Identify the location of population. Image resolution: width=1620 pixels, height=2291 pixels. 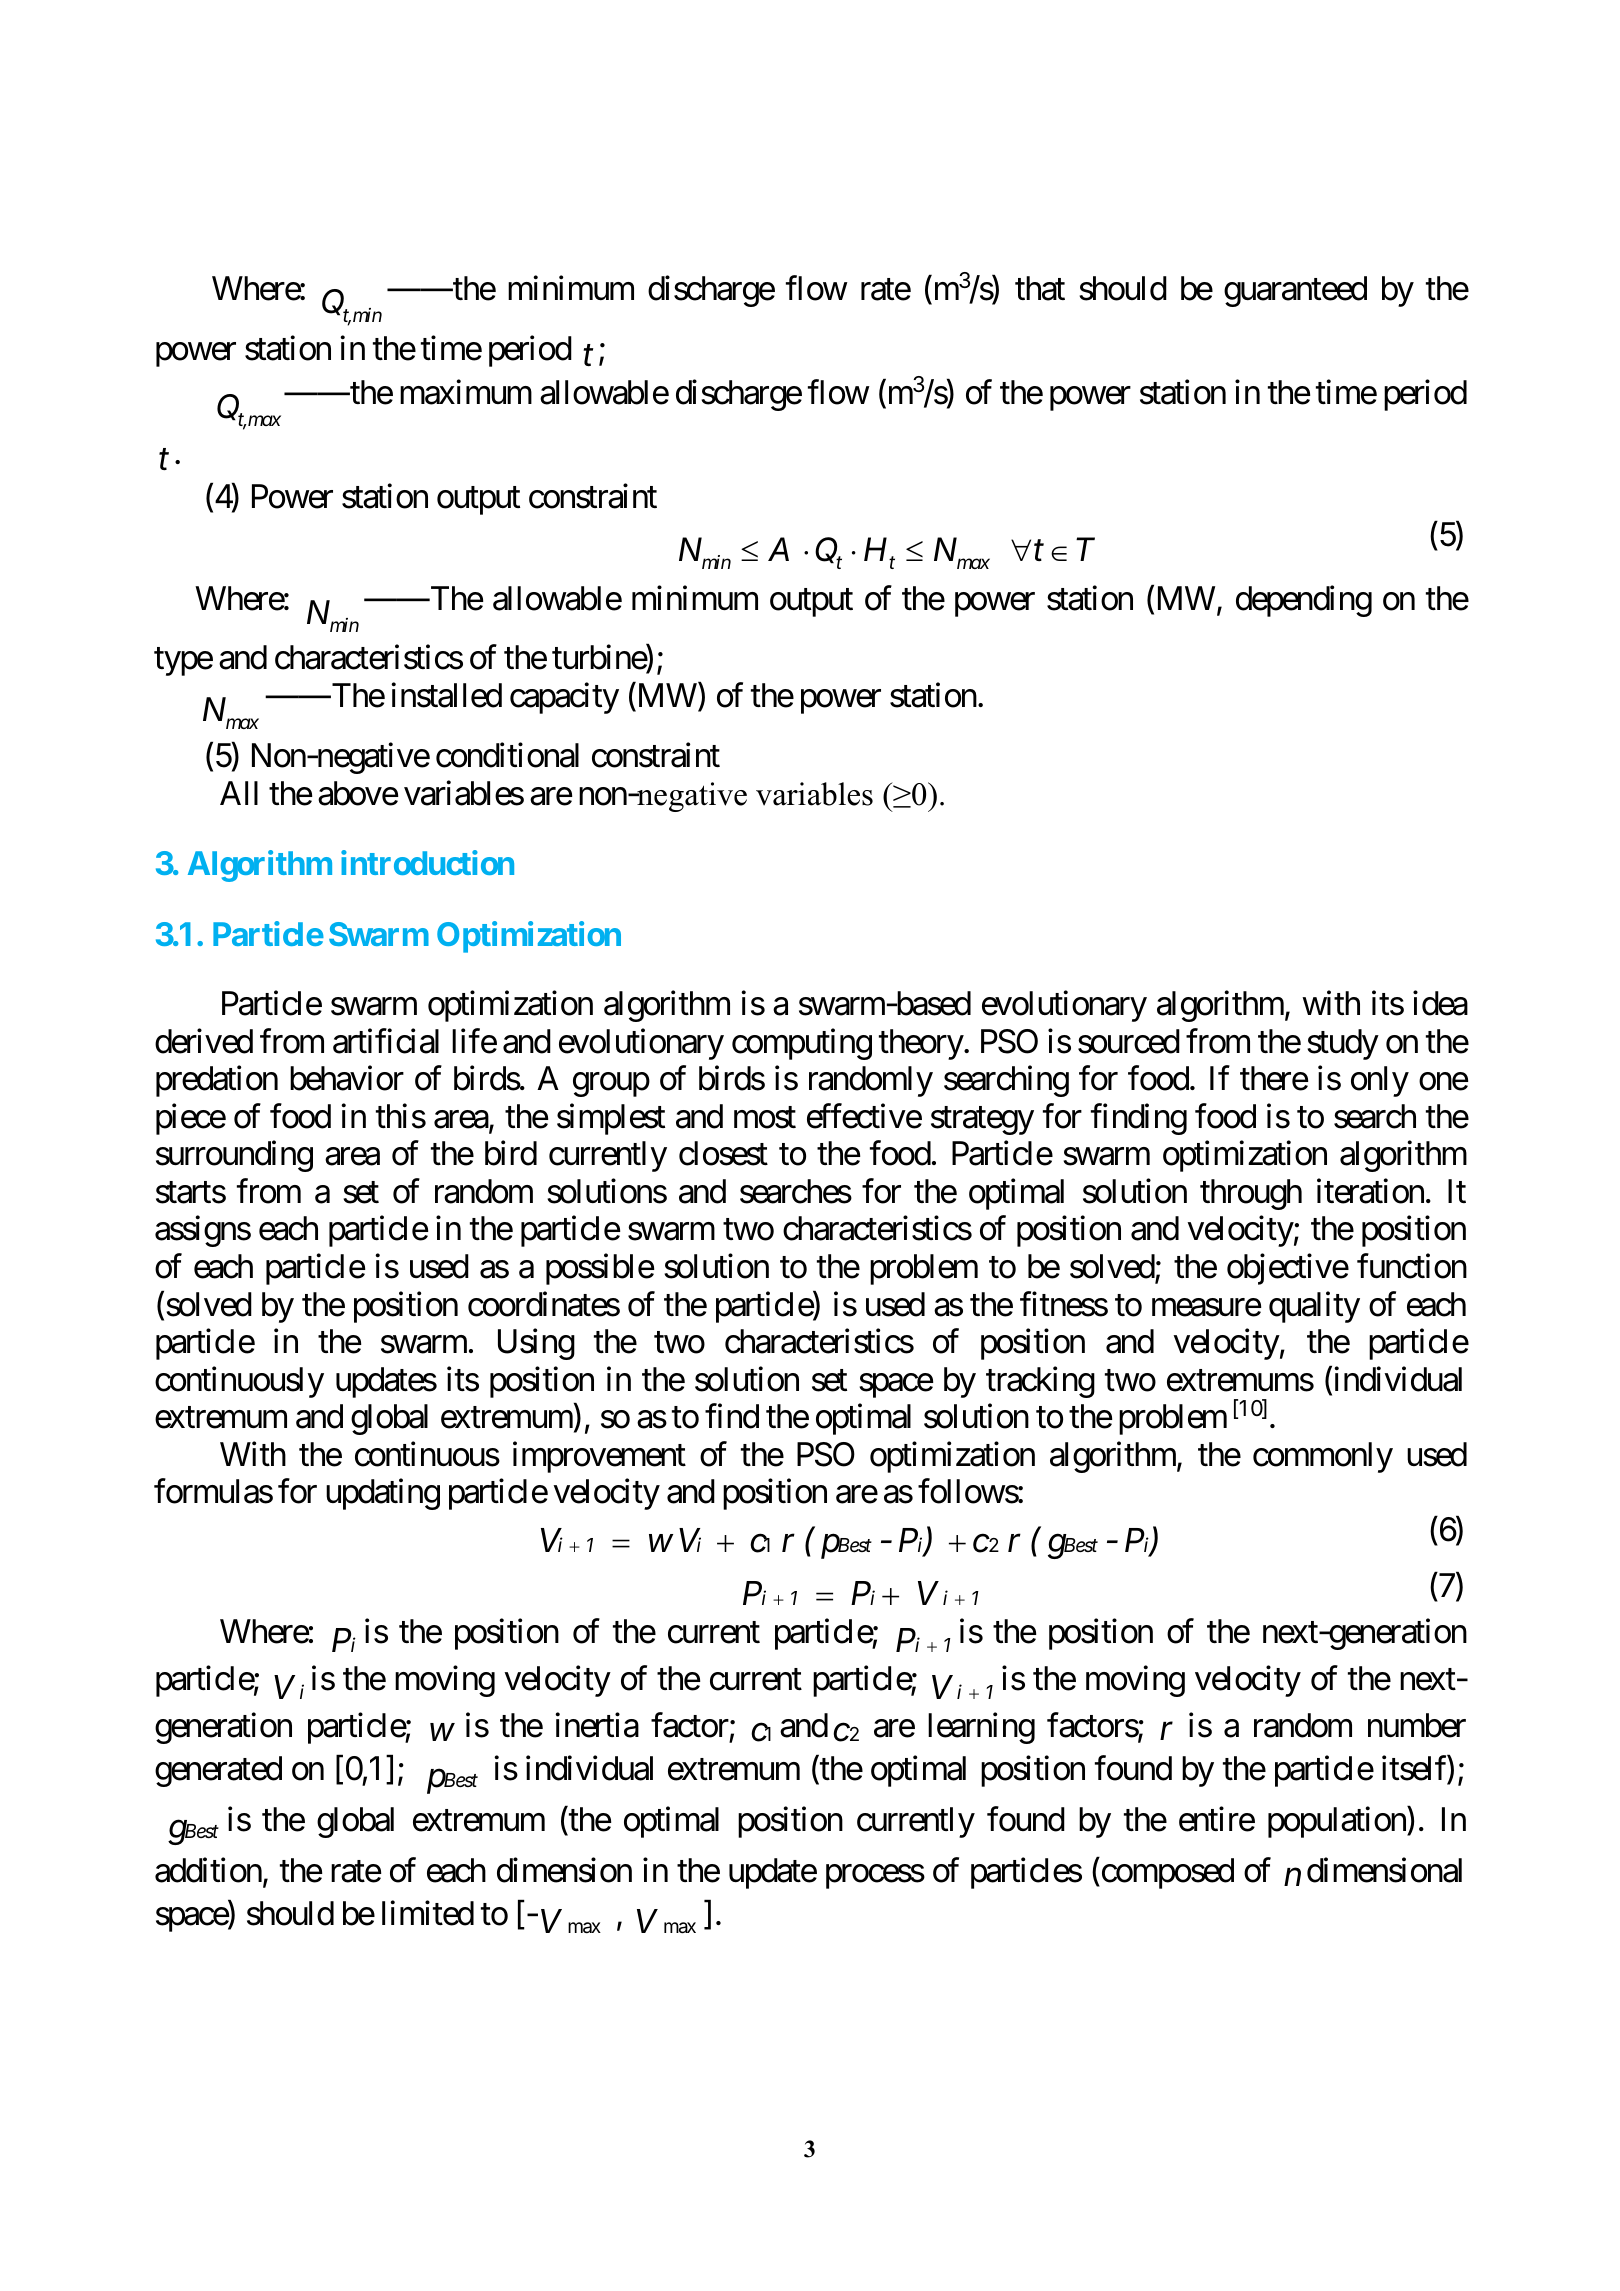
(1338, 1822).
